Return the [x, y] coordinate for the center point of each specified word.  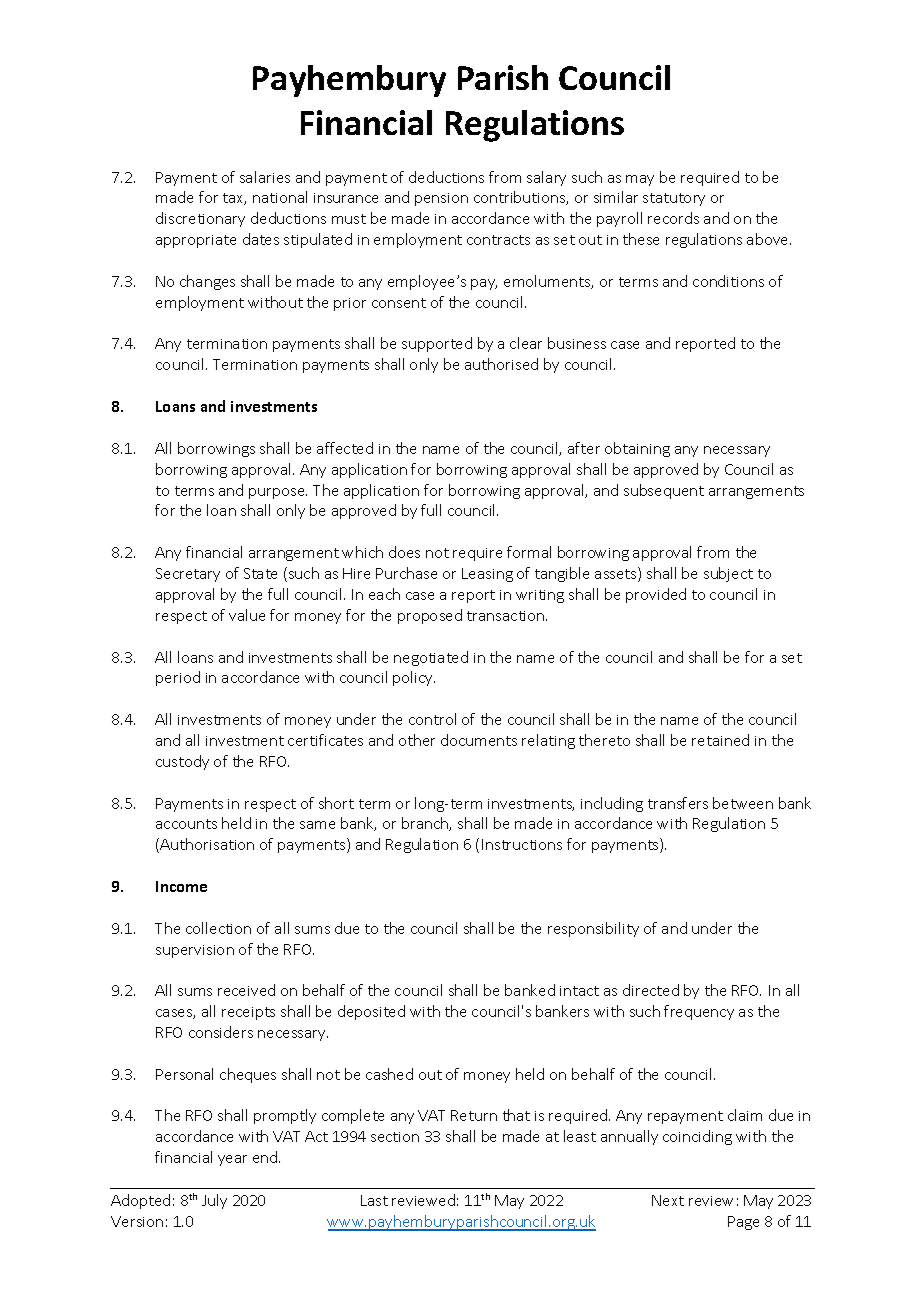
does [404, 552]
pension [441, 199]
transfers [678, 803]
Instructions [522, 844]
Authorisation [207, 844]
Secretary [188, 575]
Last [374, 1200]
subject [728, 574]
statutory [674, 199]
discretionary [200, 219]
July [214, 1201]
